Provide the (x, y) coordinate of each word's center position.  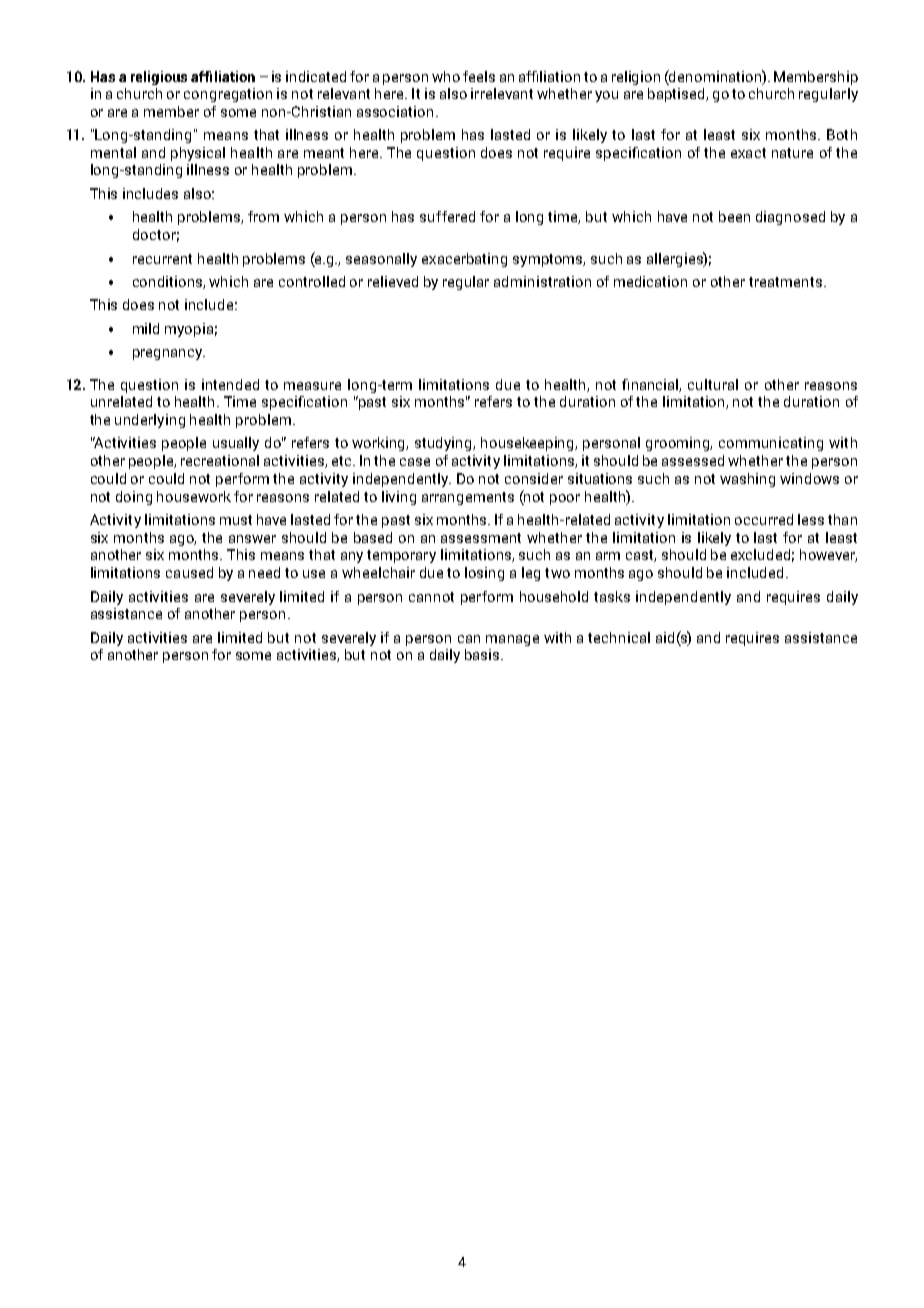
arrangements (468, 498)
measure (312, 386)
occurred (764, 519)
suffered (447, 216)
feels (479, 76)
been (734, 216)
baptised (677, 95)
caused (189, 572)
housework (194, 496)
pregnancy (169, 354)
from (263, 216)
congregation (228, 95)
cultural (713, 384)
